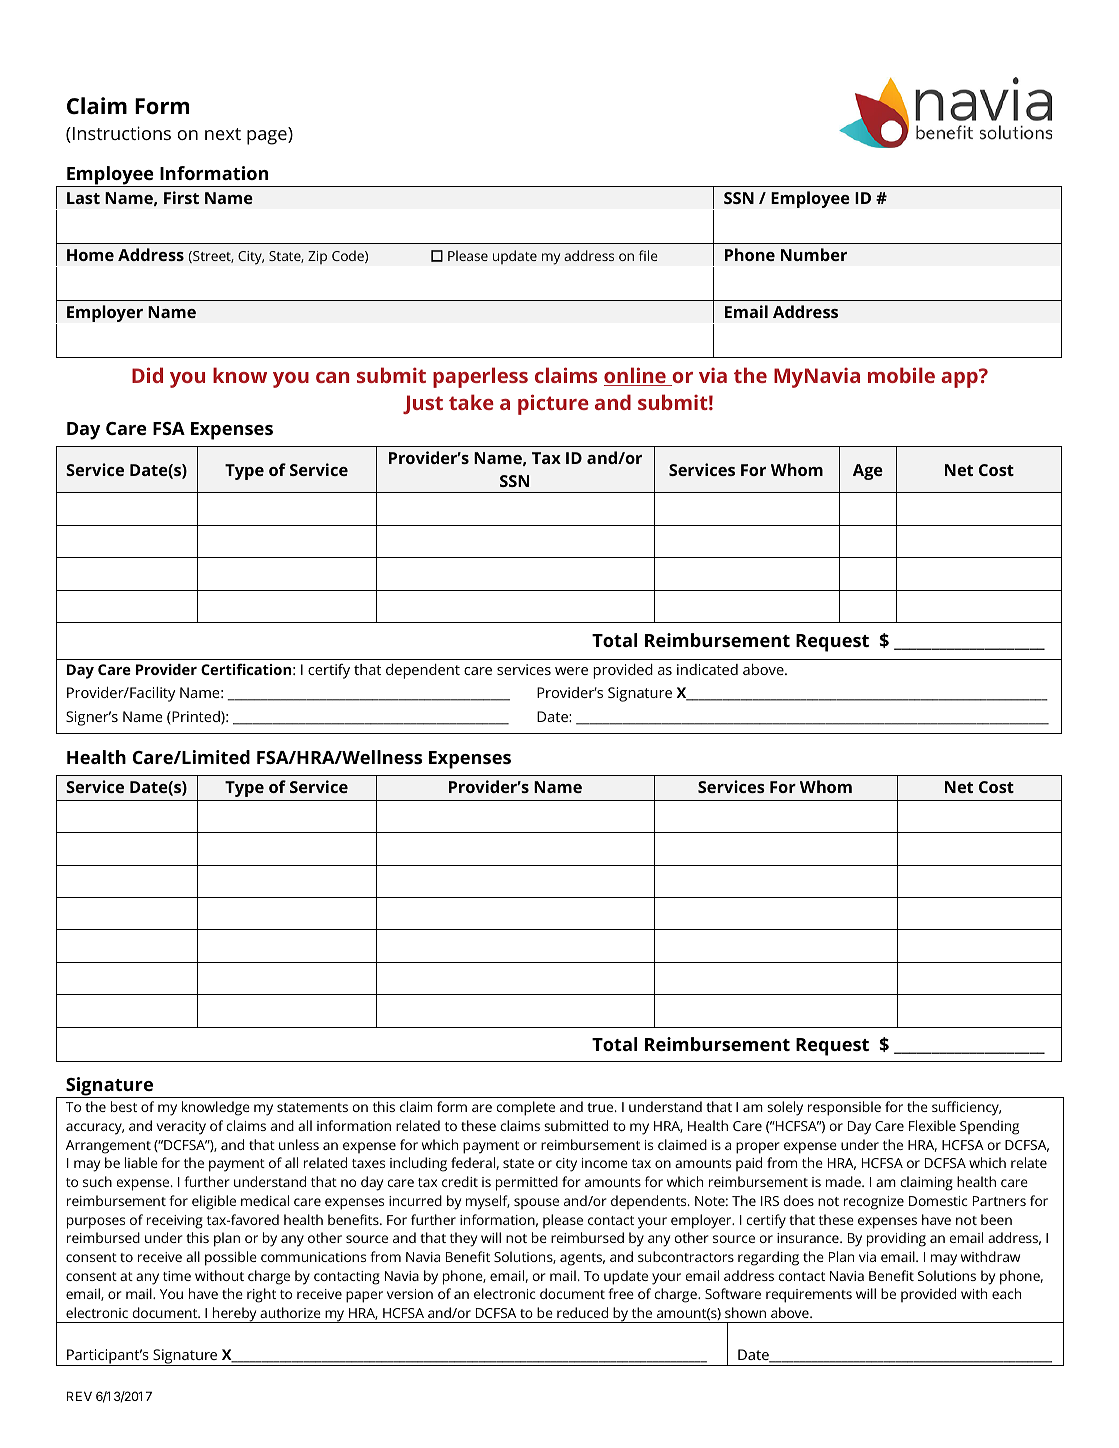 The height and width of the screenshot is (1448, 1119). Describe the element at coordinates (571, 671) in the screenshot. I see `were` at that location.
